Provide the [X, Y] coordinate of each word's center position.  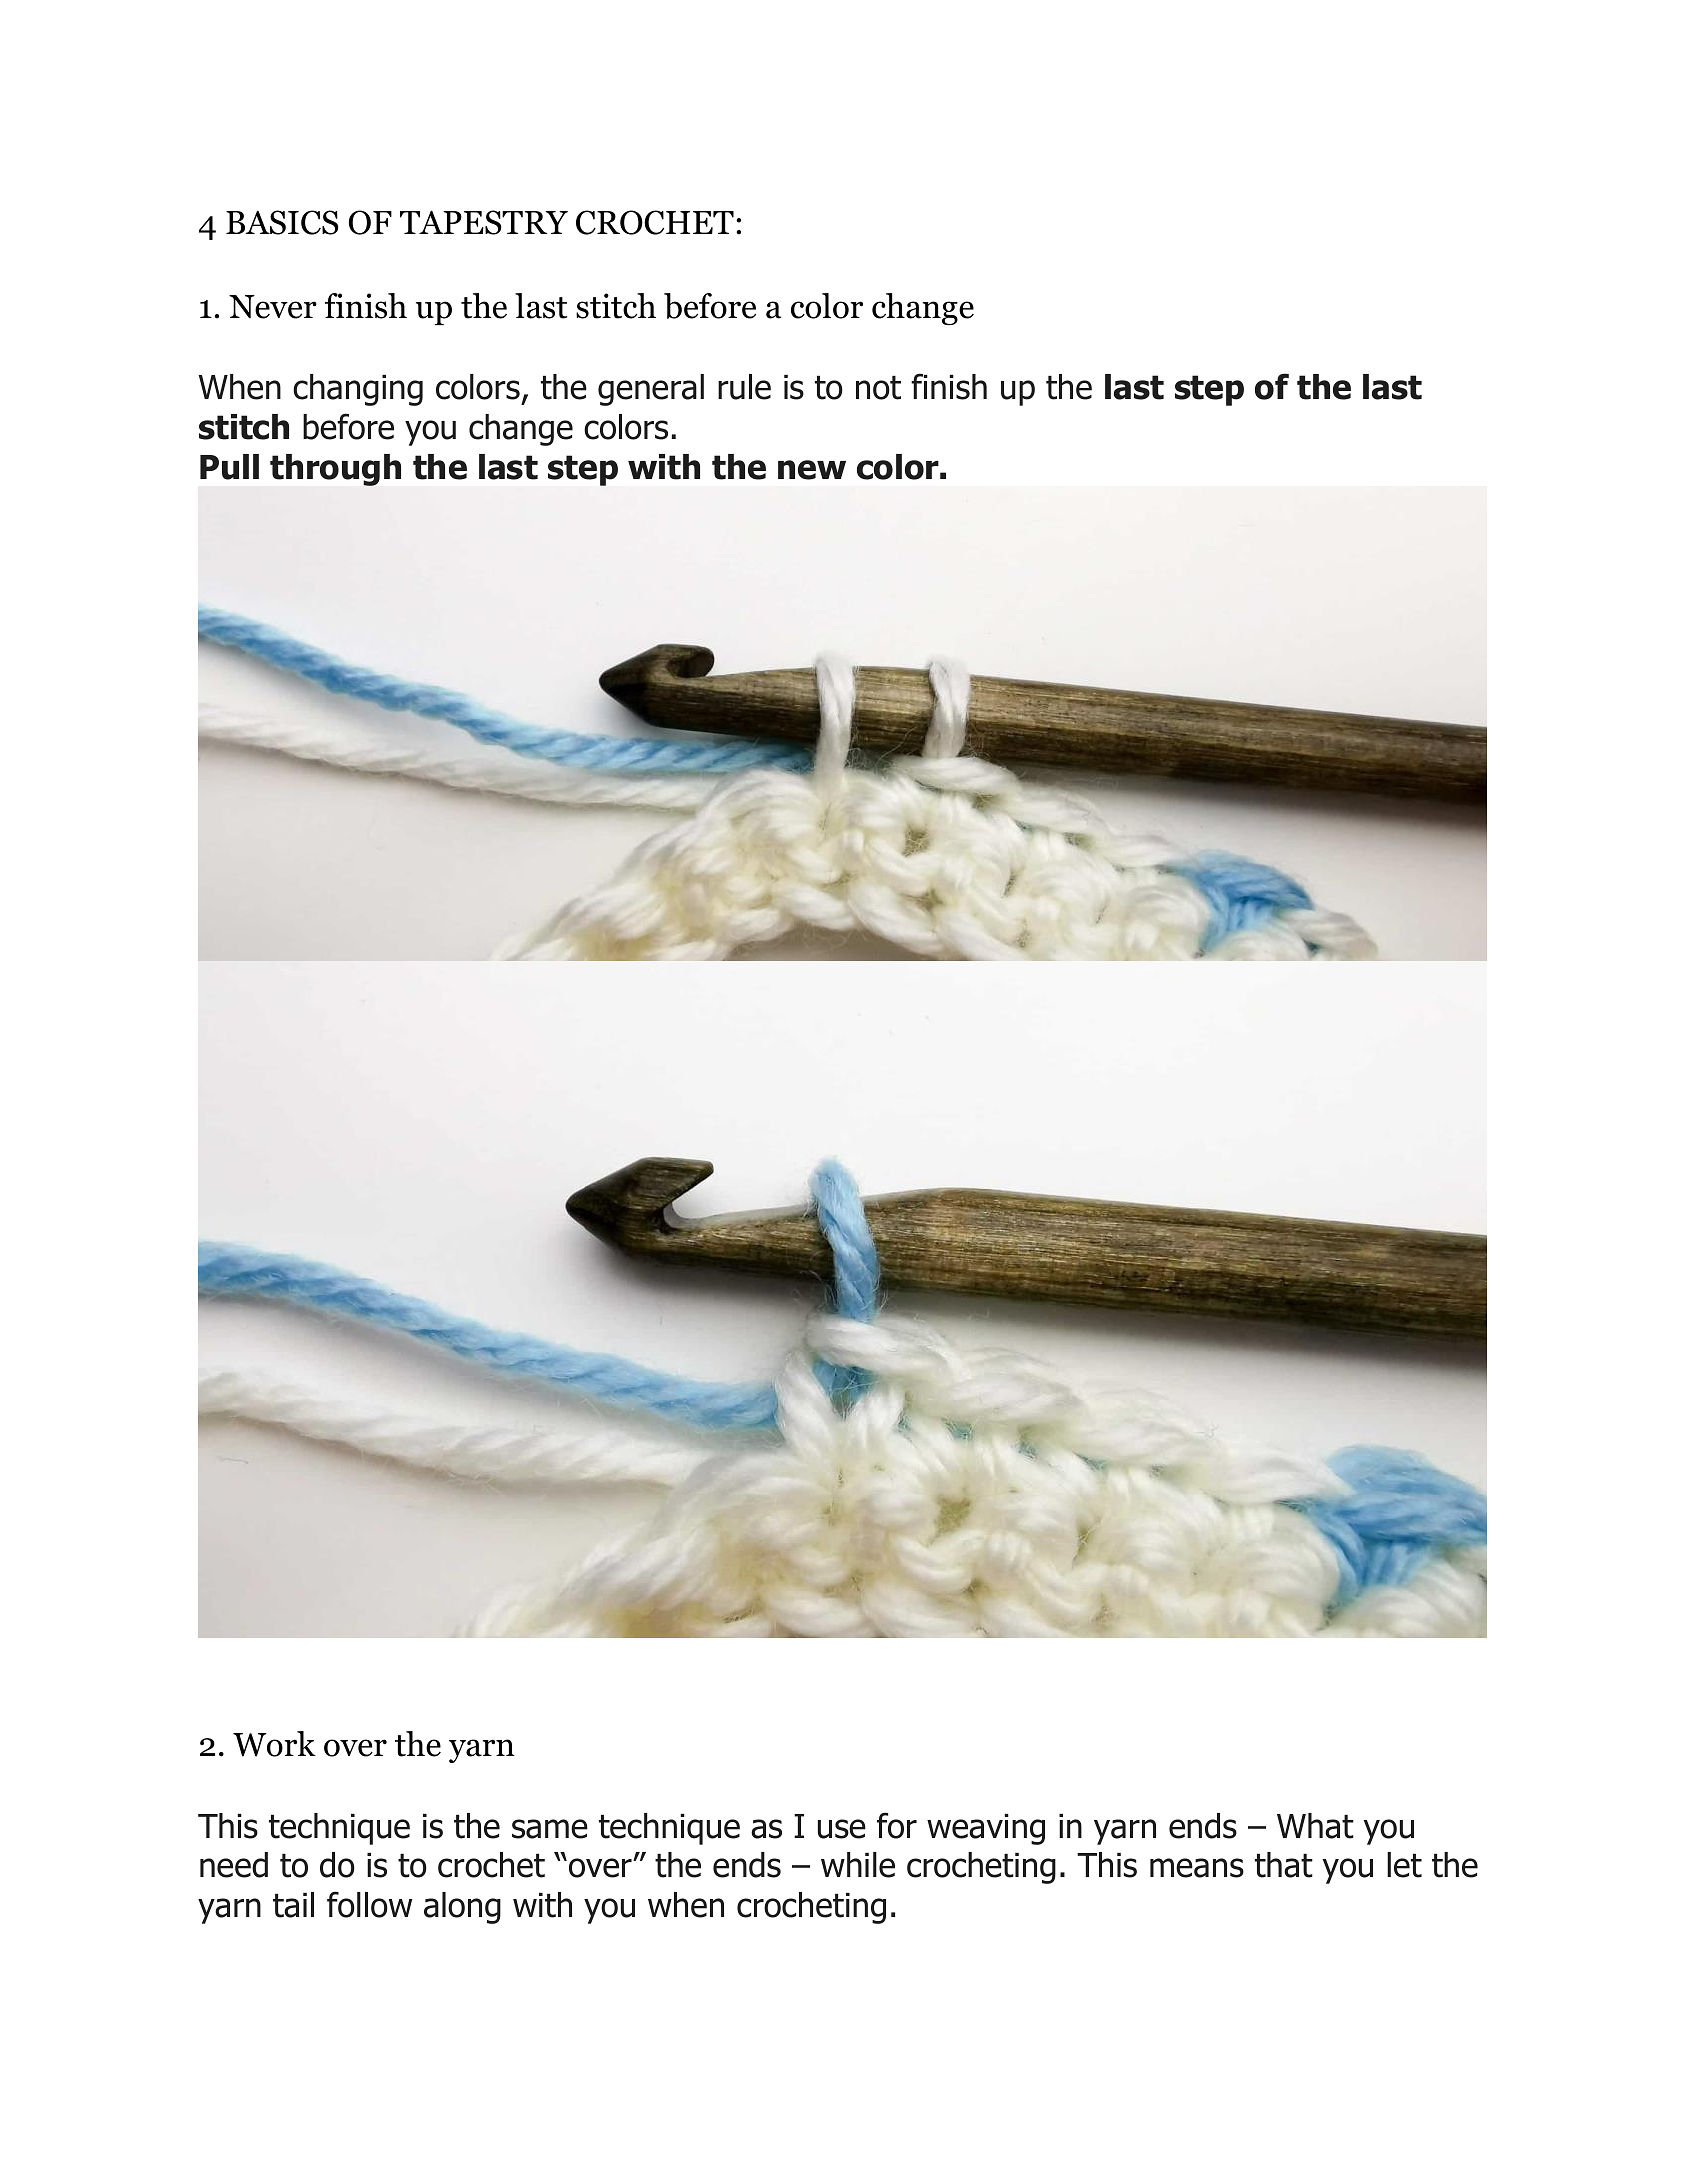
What [1315, 1826]
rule [744, 387]
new [812, 470]
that [1284, 1865]
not [878, 388]
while [858, 1865]
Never [273, 307]
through [335, 470]
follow [369, 1904]
